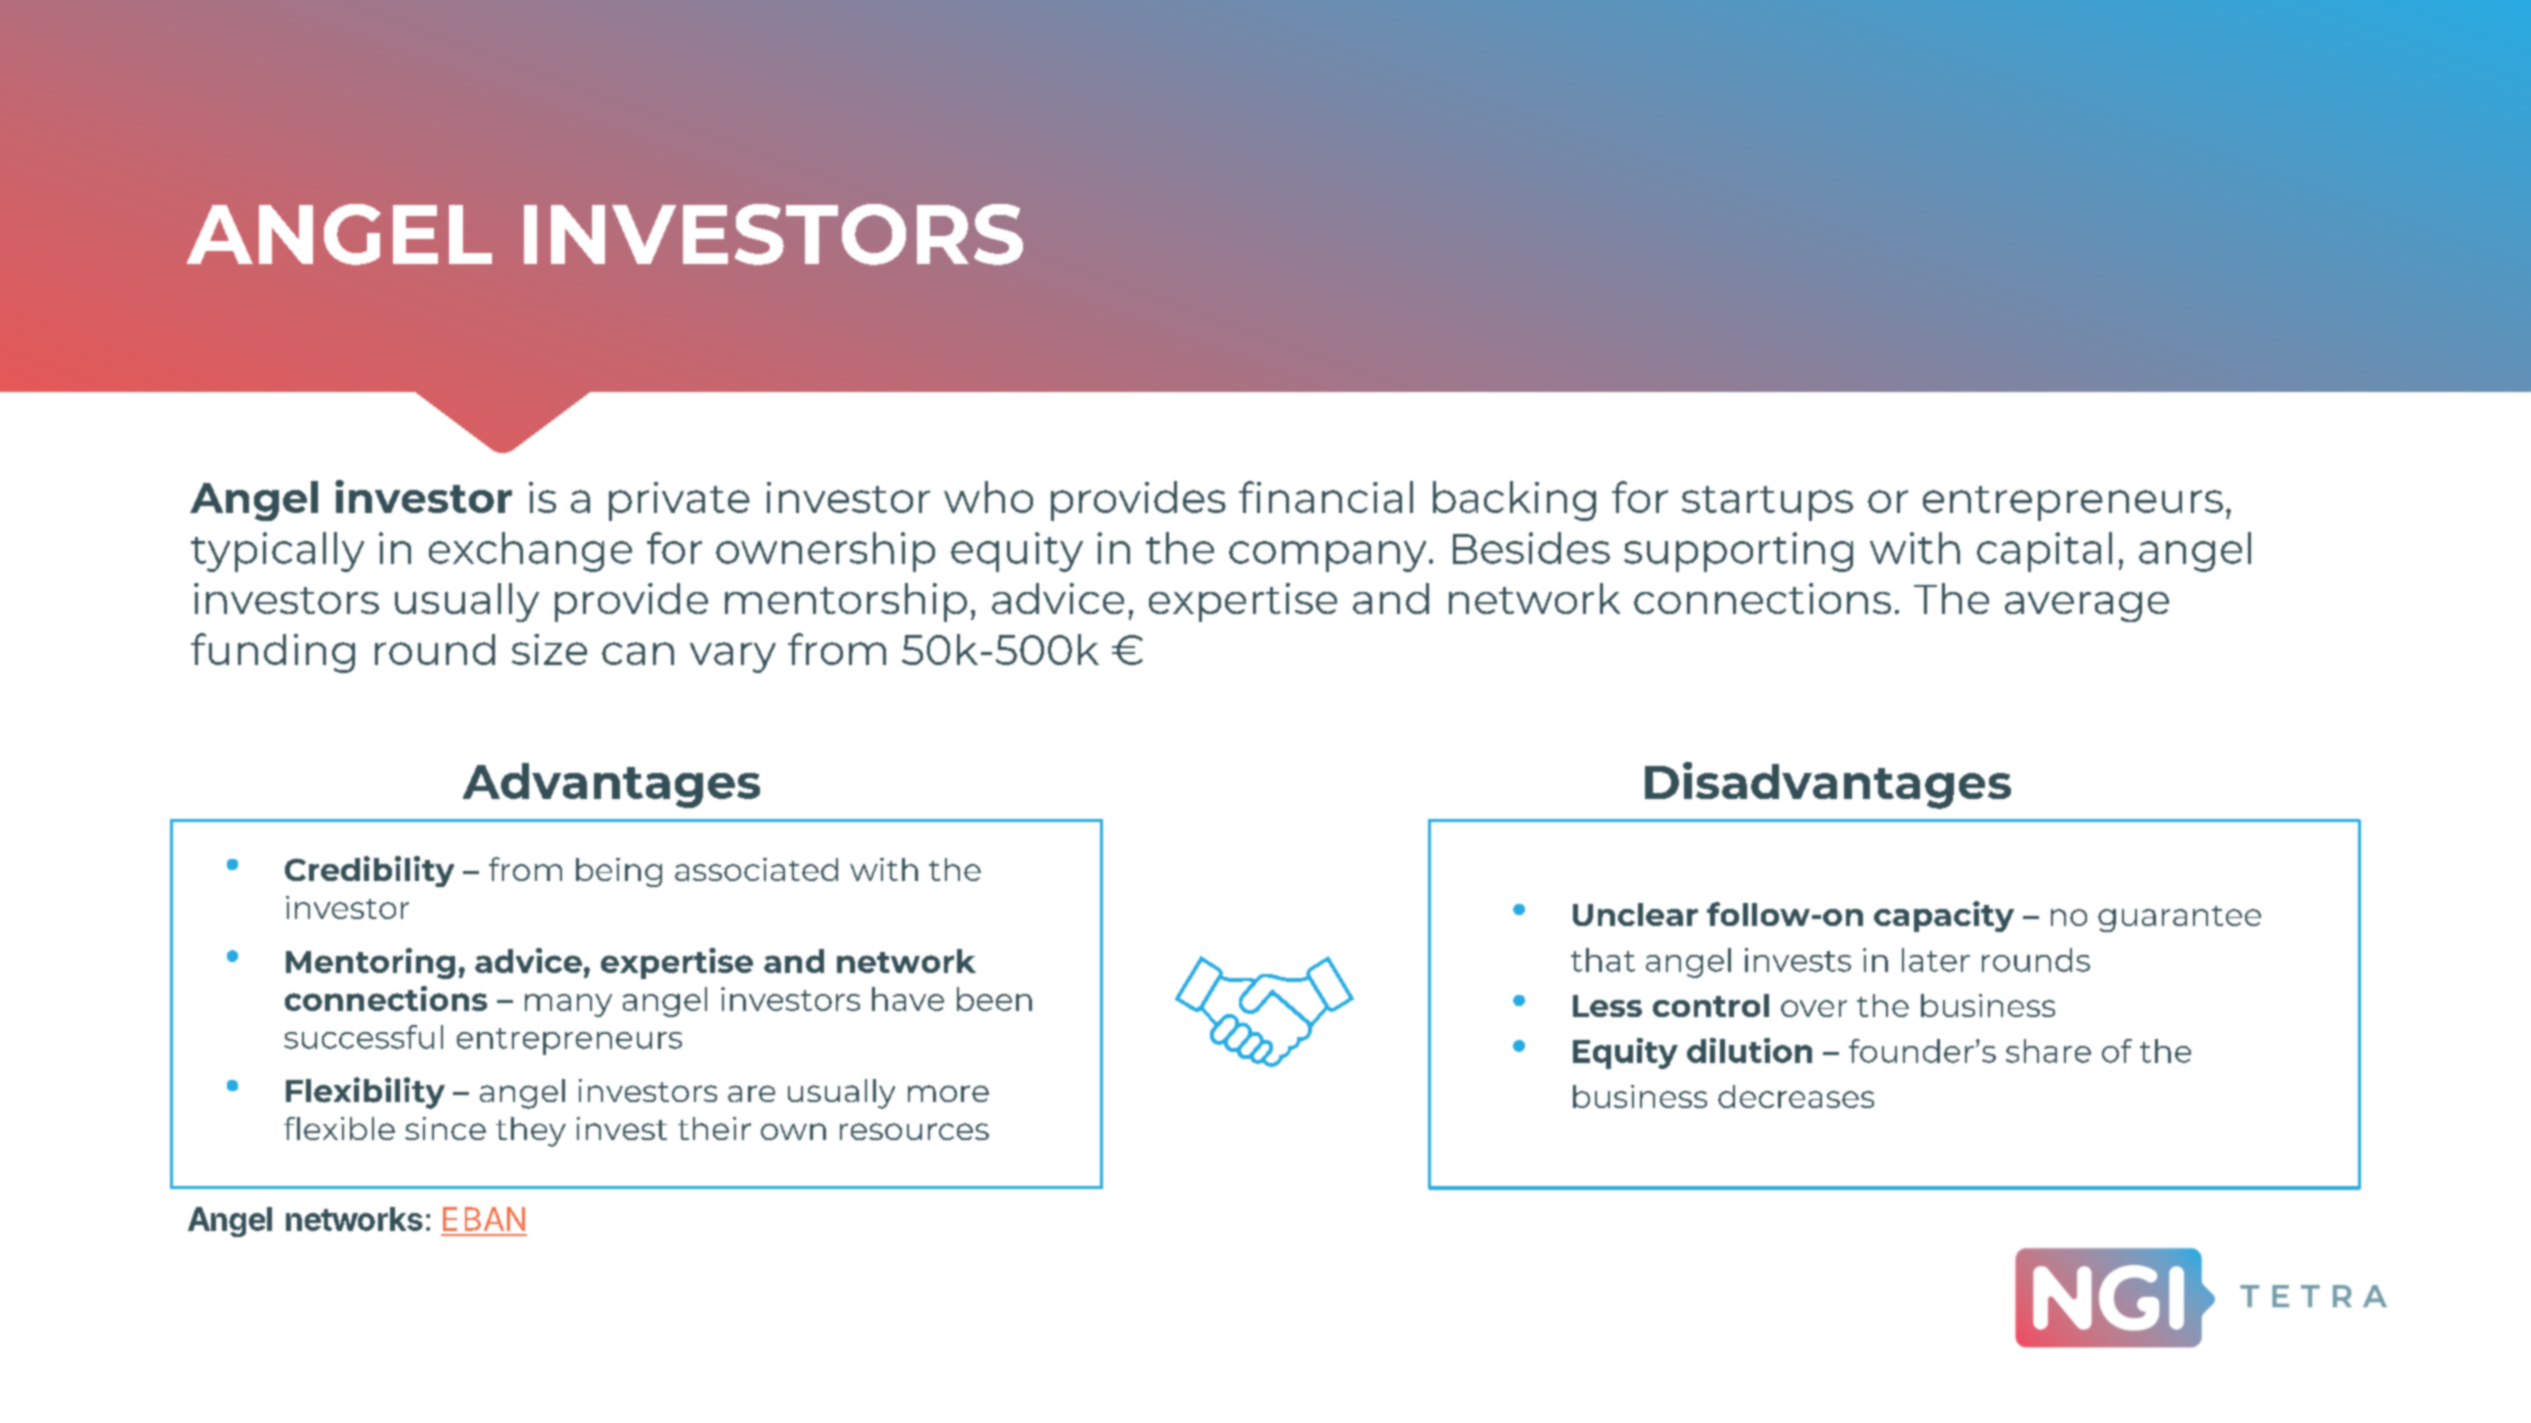  Describe the element at coordinates (756, 869) in the page. I see `associated` at that location.
